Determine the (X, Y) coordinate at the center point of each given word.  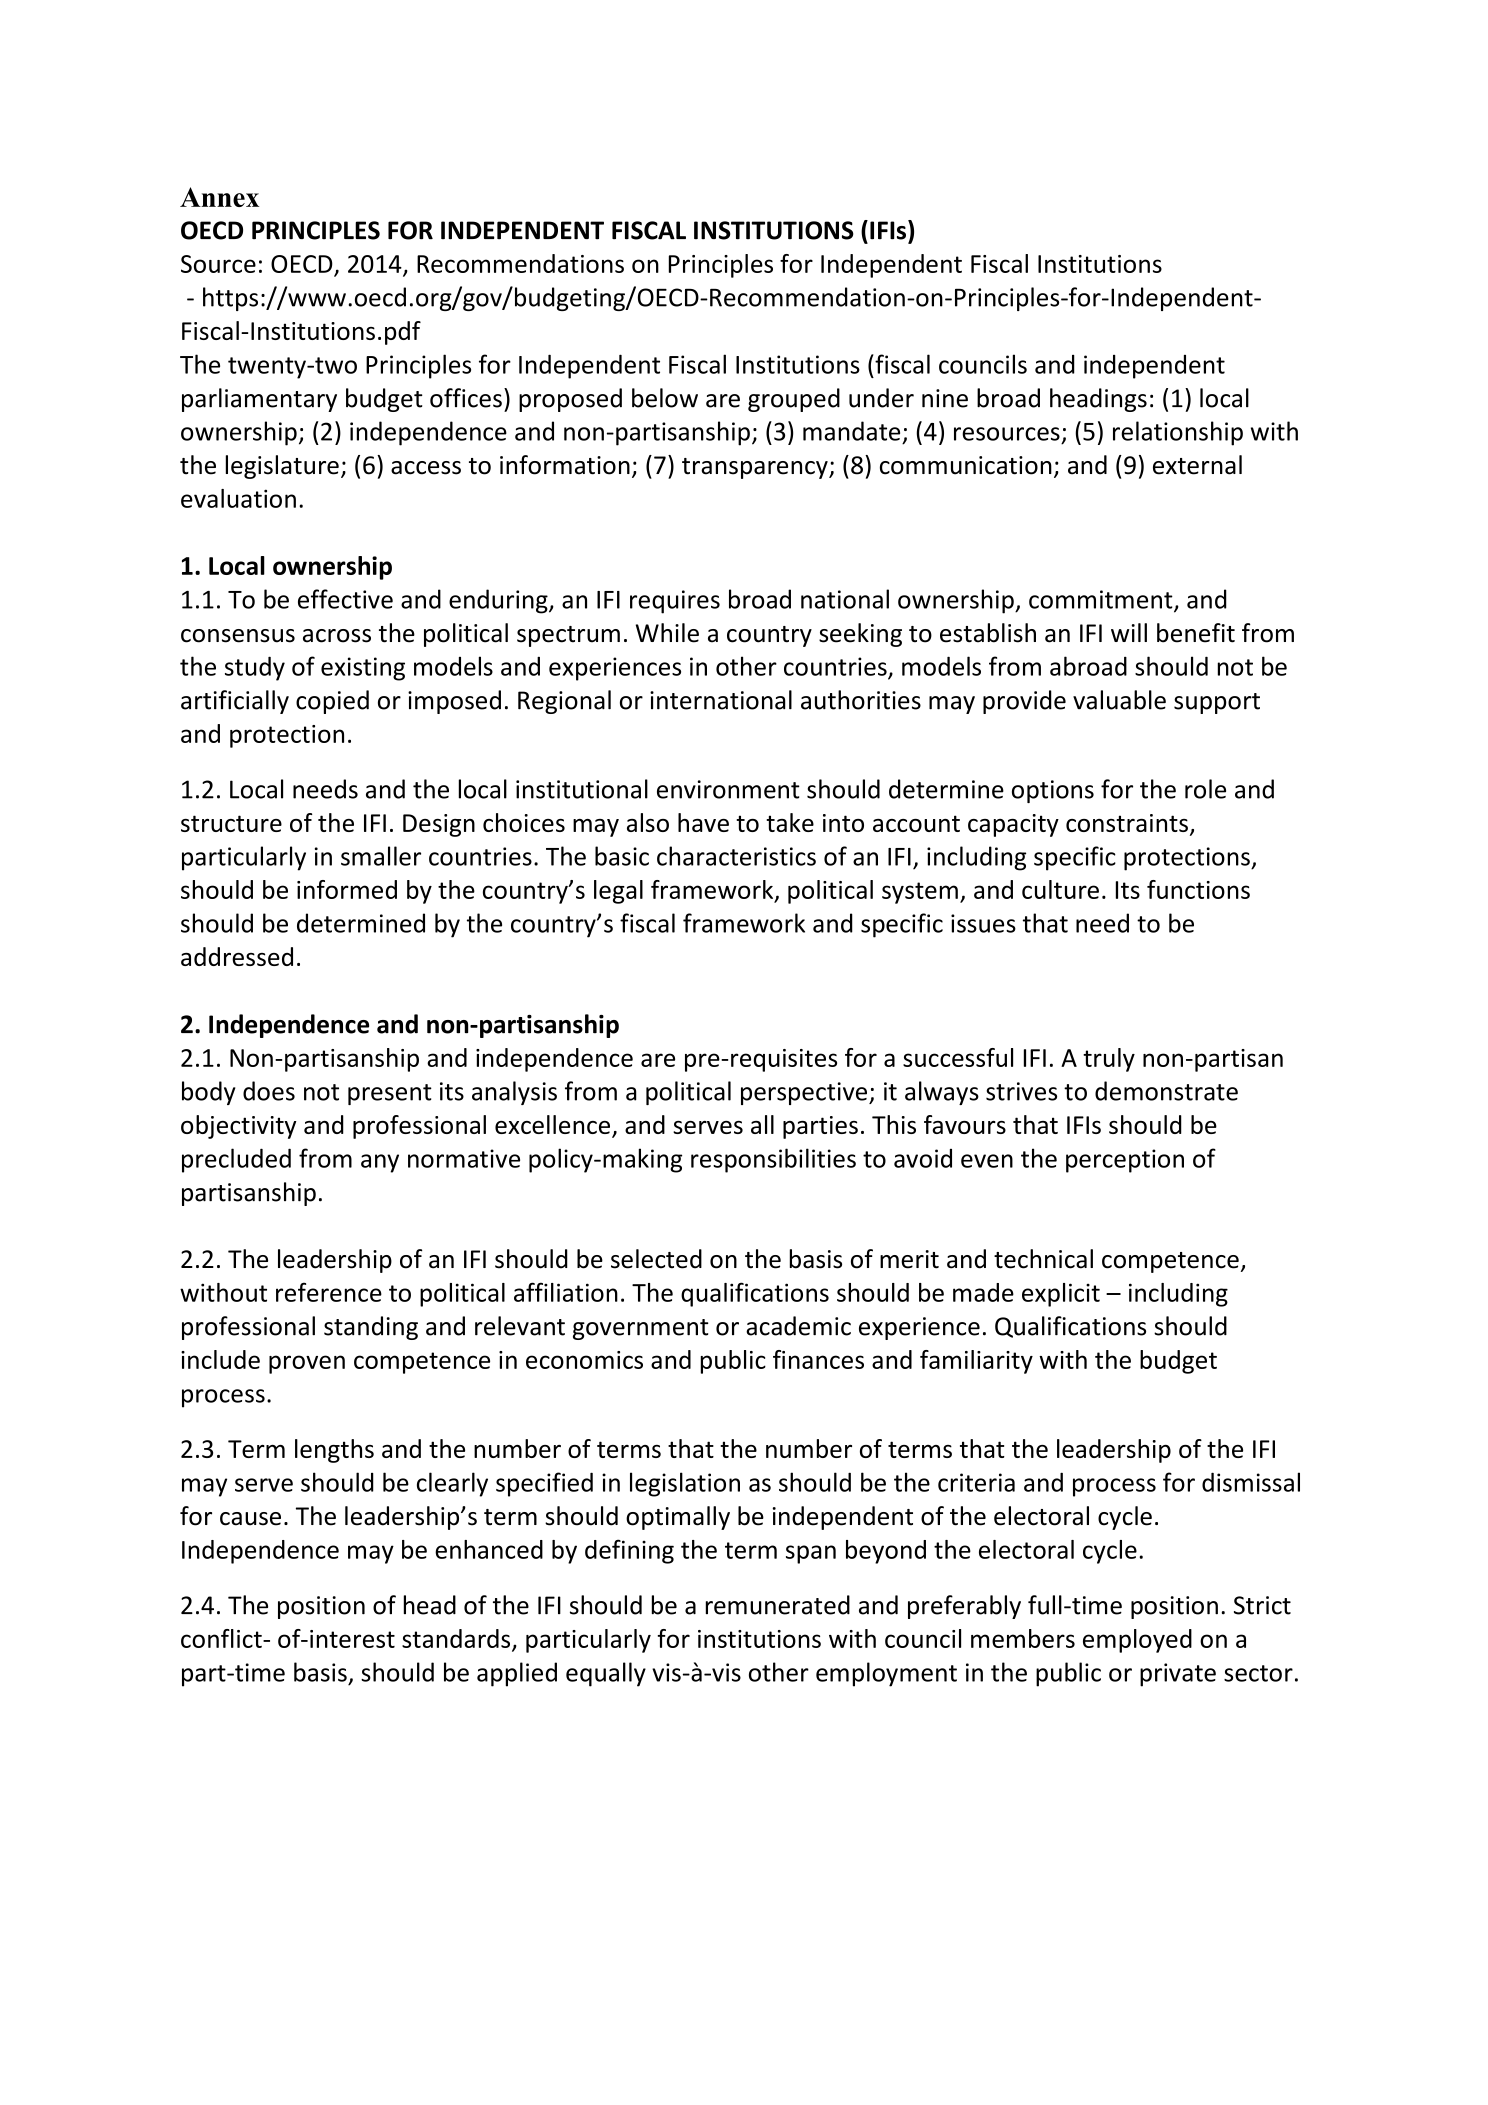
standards (457, 1639)
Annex (219, 197)
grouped (794, 400)
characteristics (736, 856)
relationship (1178, 433)
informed (347, 889)
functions (1198, 889)
